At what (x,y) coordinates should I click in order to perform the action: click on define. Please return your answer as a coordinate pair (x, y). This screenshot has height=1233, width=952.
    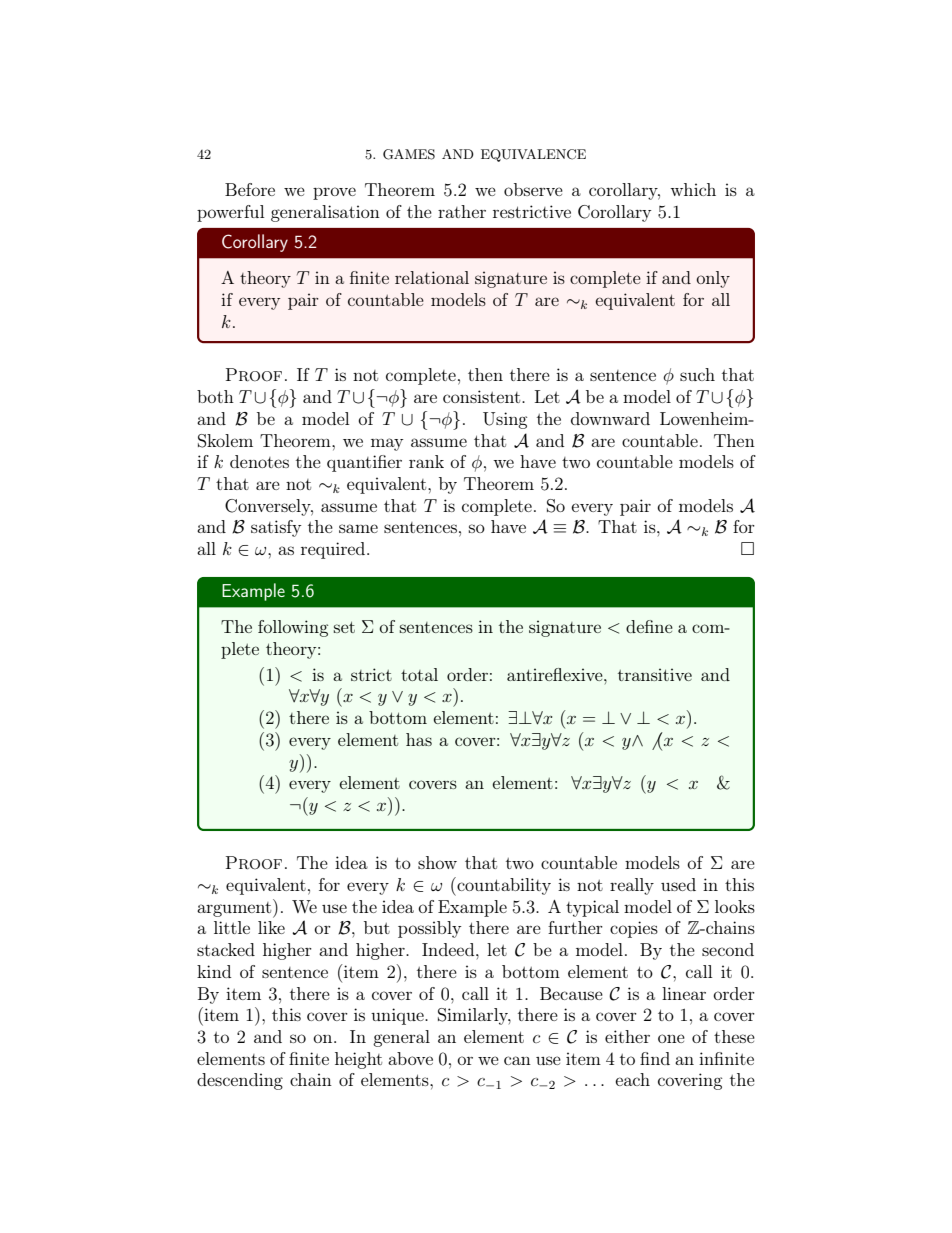
    Looking at the image, I should click on (649, 626).
